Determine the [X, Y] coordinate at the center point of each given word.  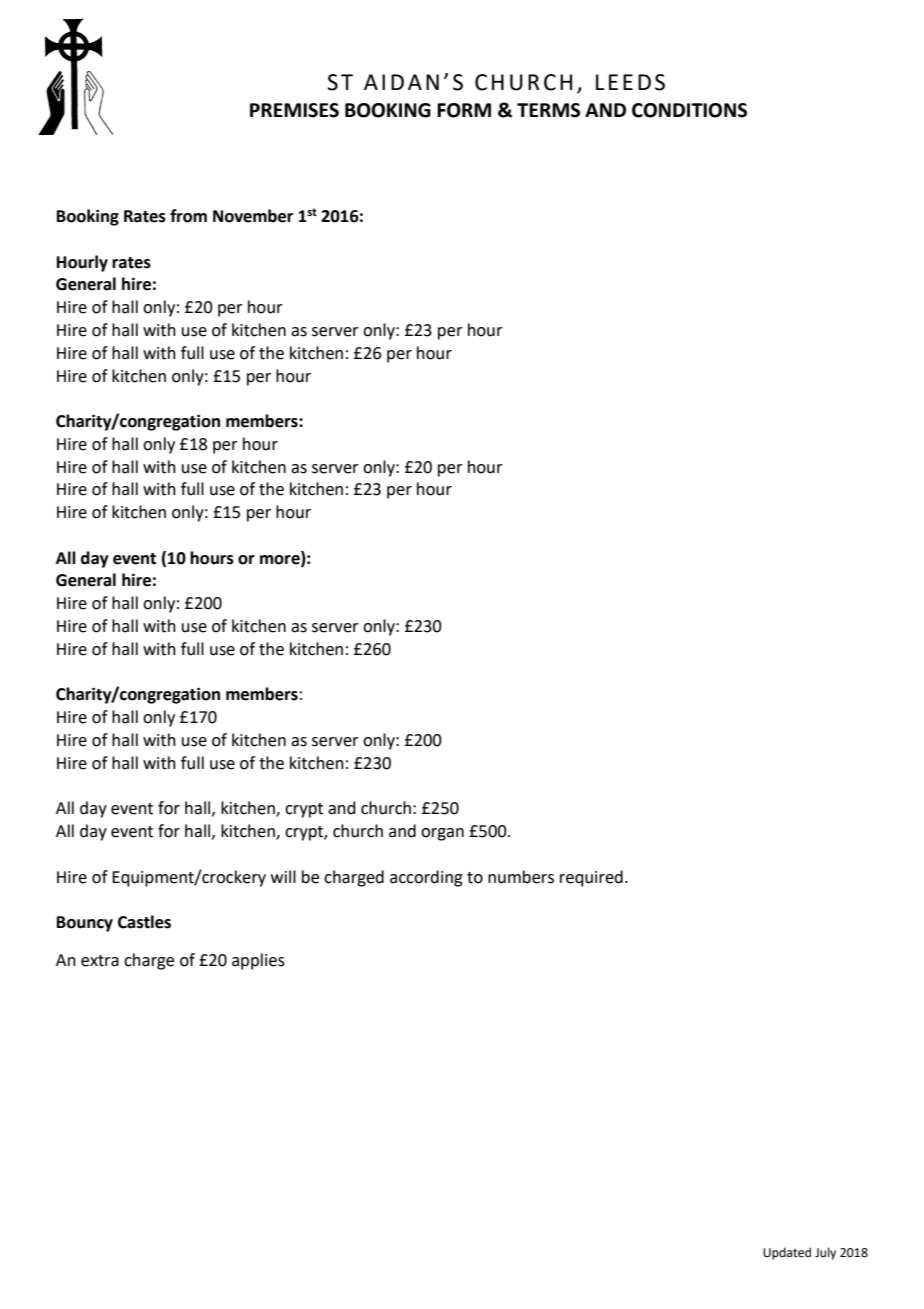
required [591, 878]
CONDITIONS [689, 110]
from [188, 216]
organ [442, 834]
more [281, 559]
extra [100, 961]
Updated [787, 1253]
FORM [464, 110]
